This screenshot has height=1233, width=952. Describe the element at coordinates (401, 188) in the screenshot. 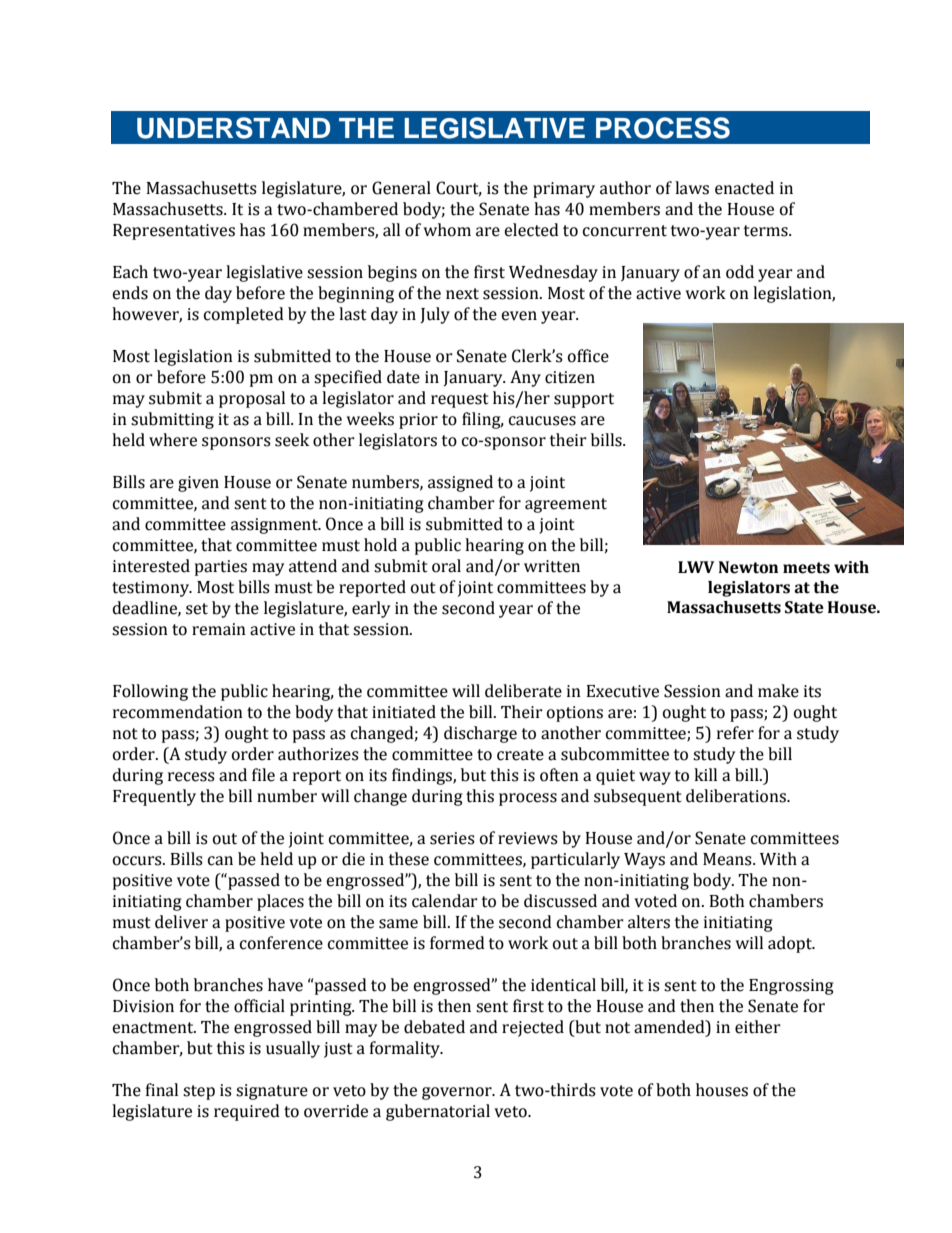

I see `General` at that location.
